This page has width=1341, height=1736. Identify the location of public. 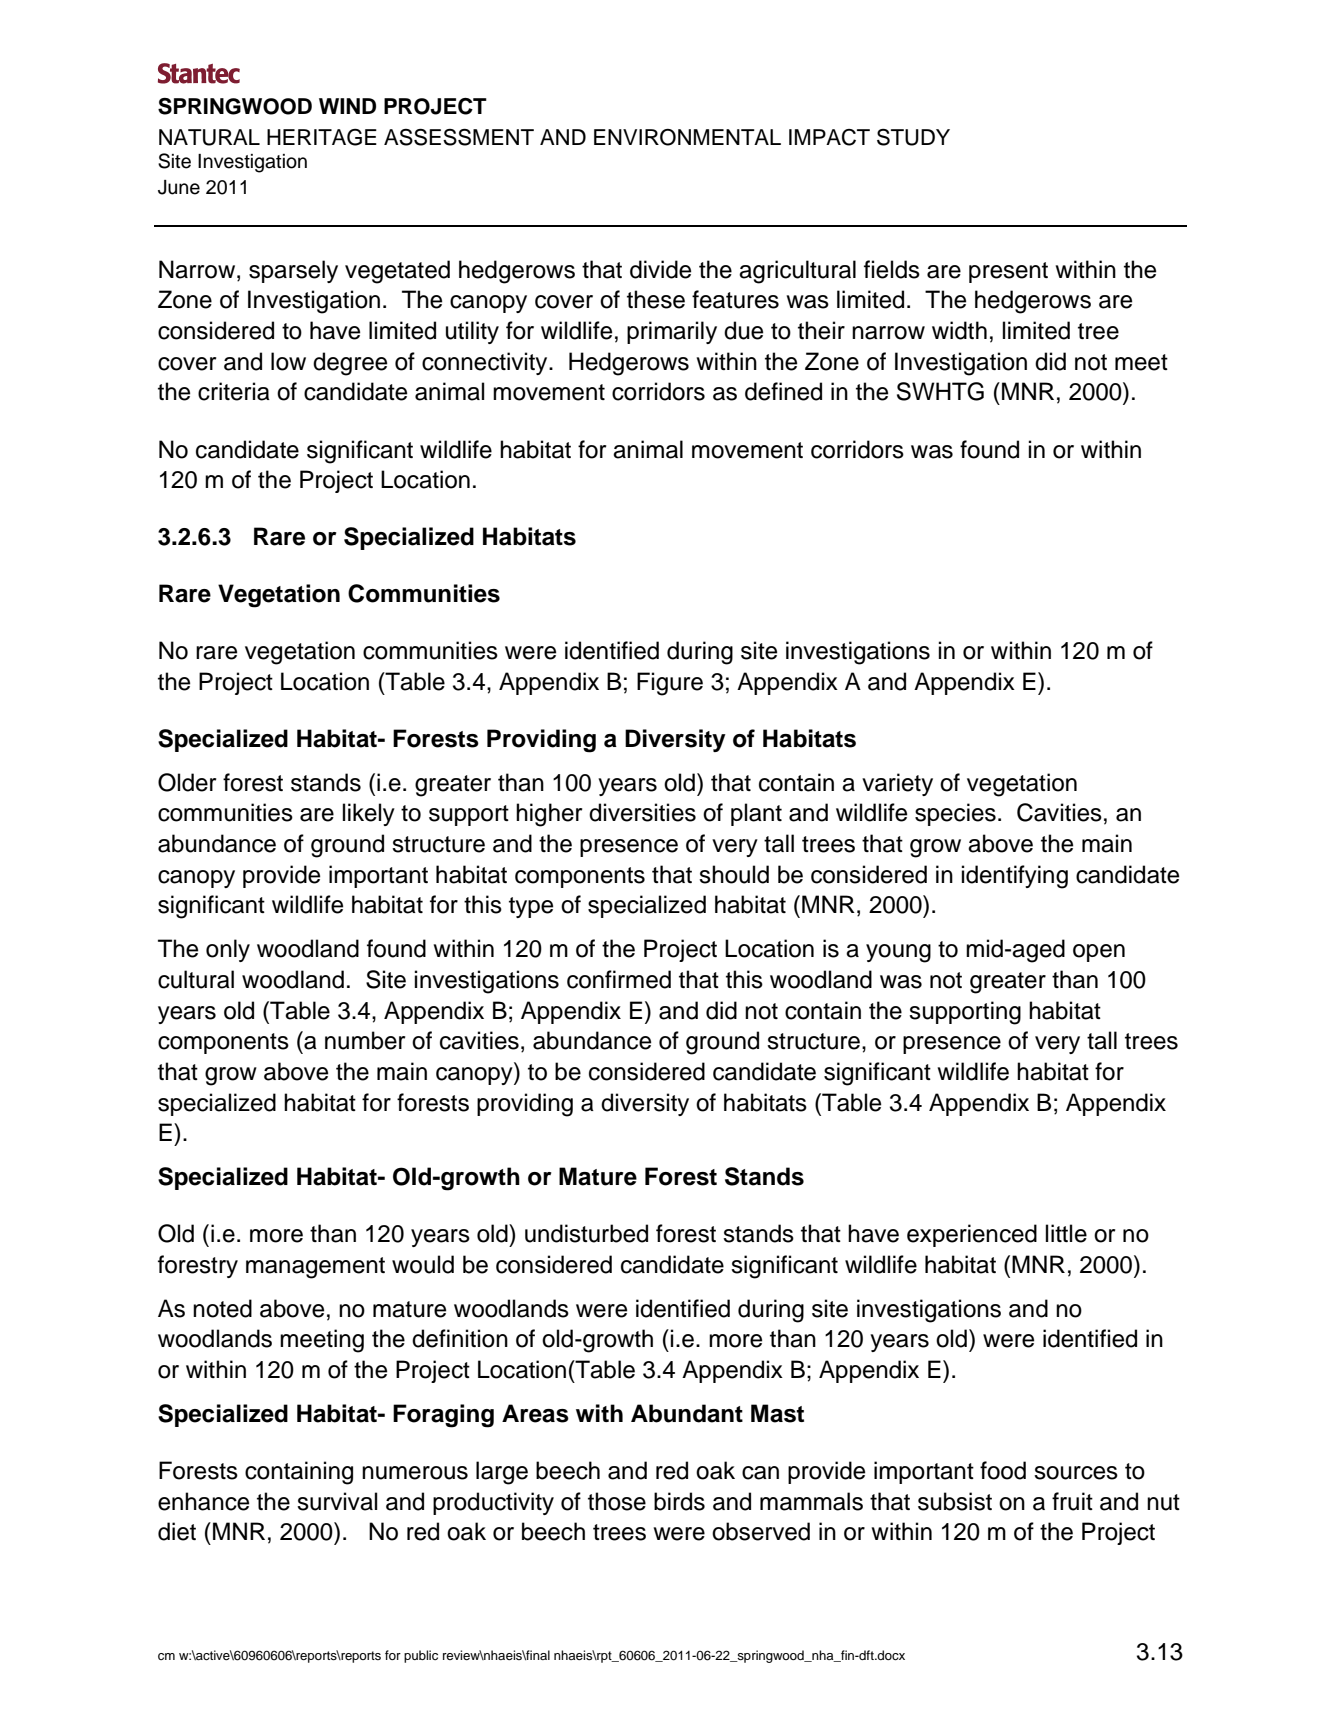
(421, 1656).
